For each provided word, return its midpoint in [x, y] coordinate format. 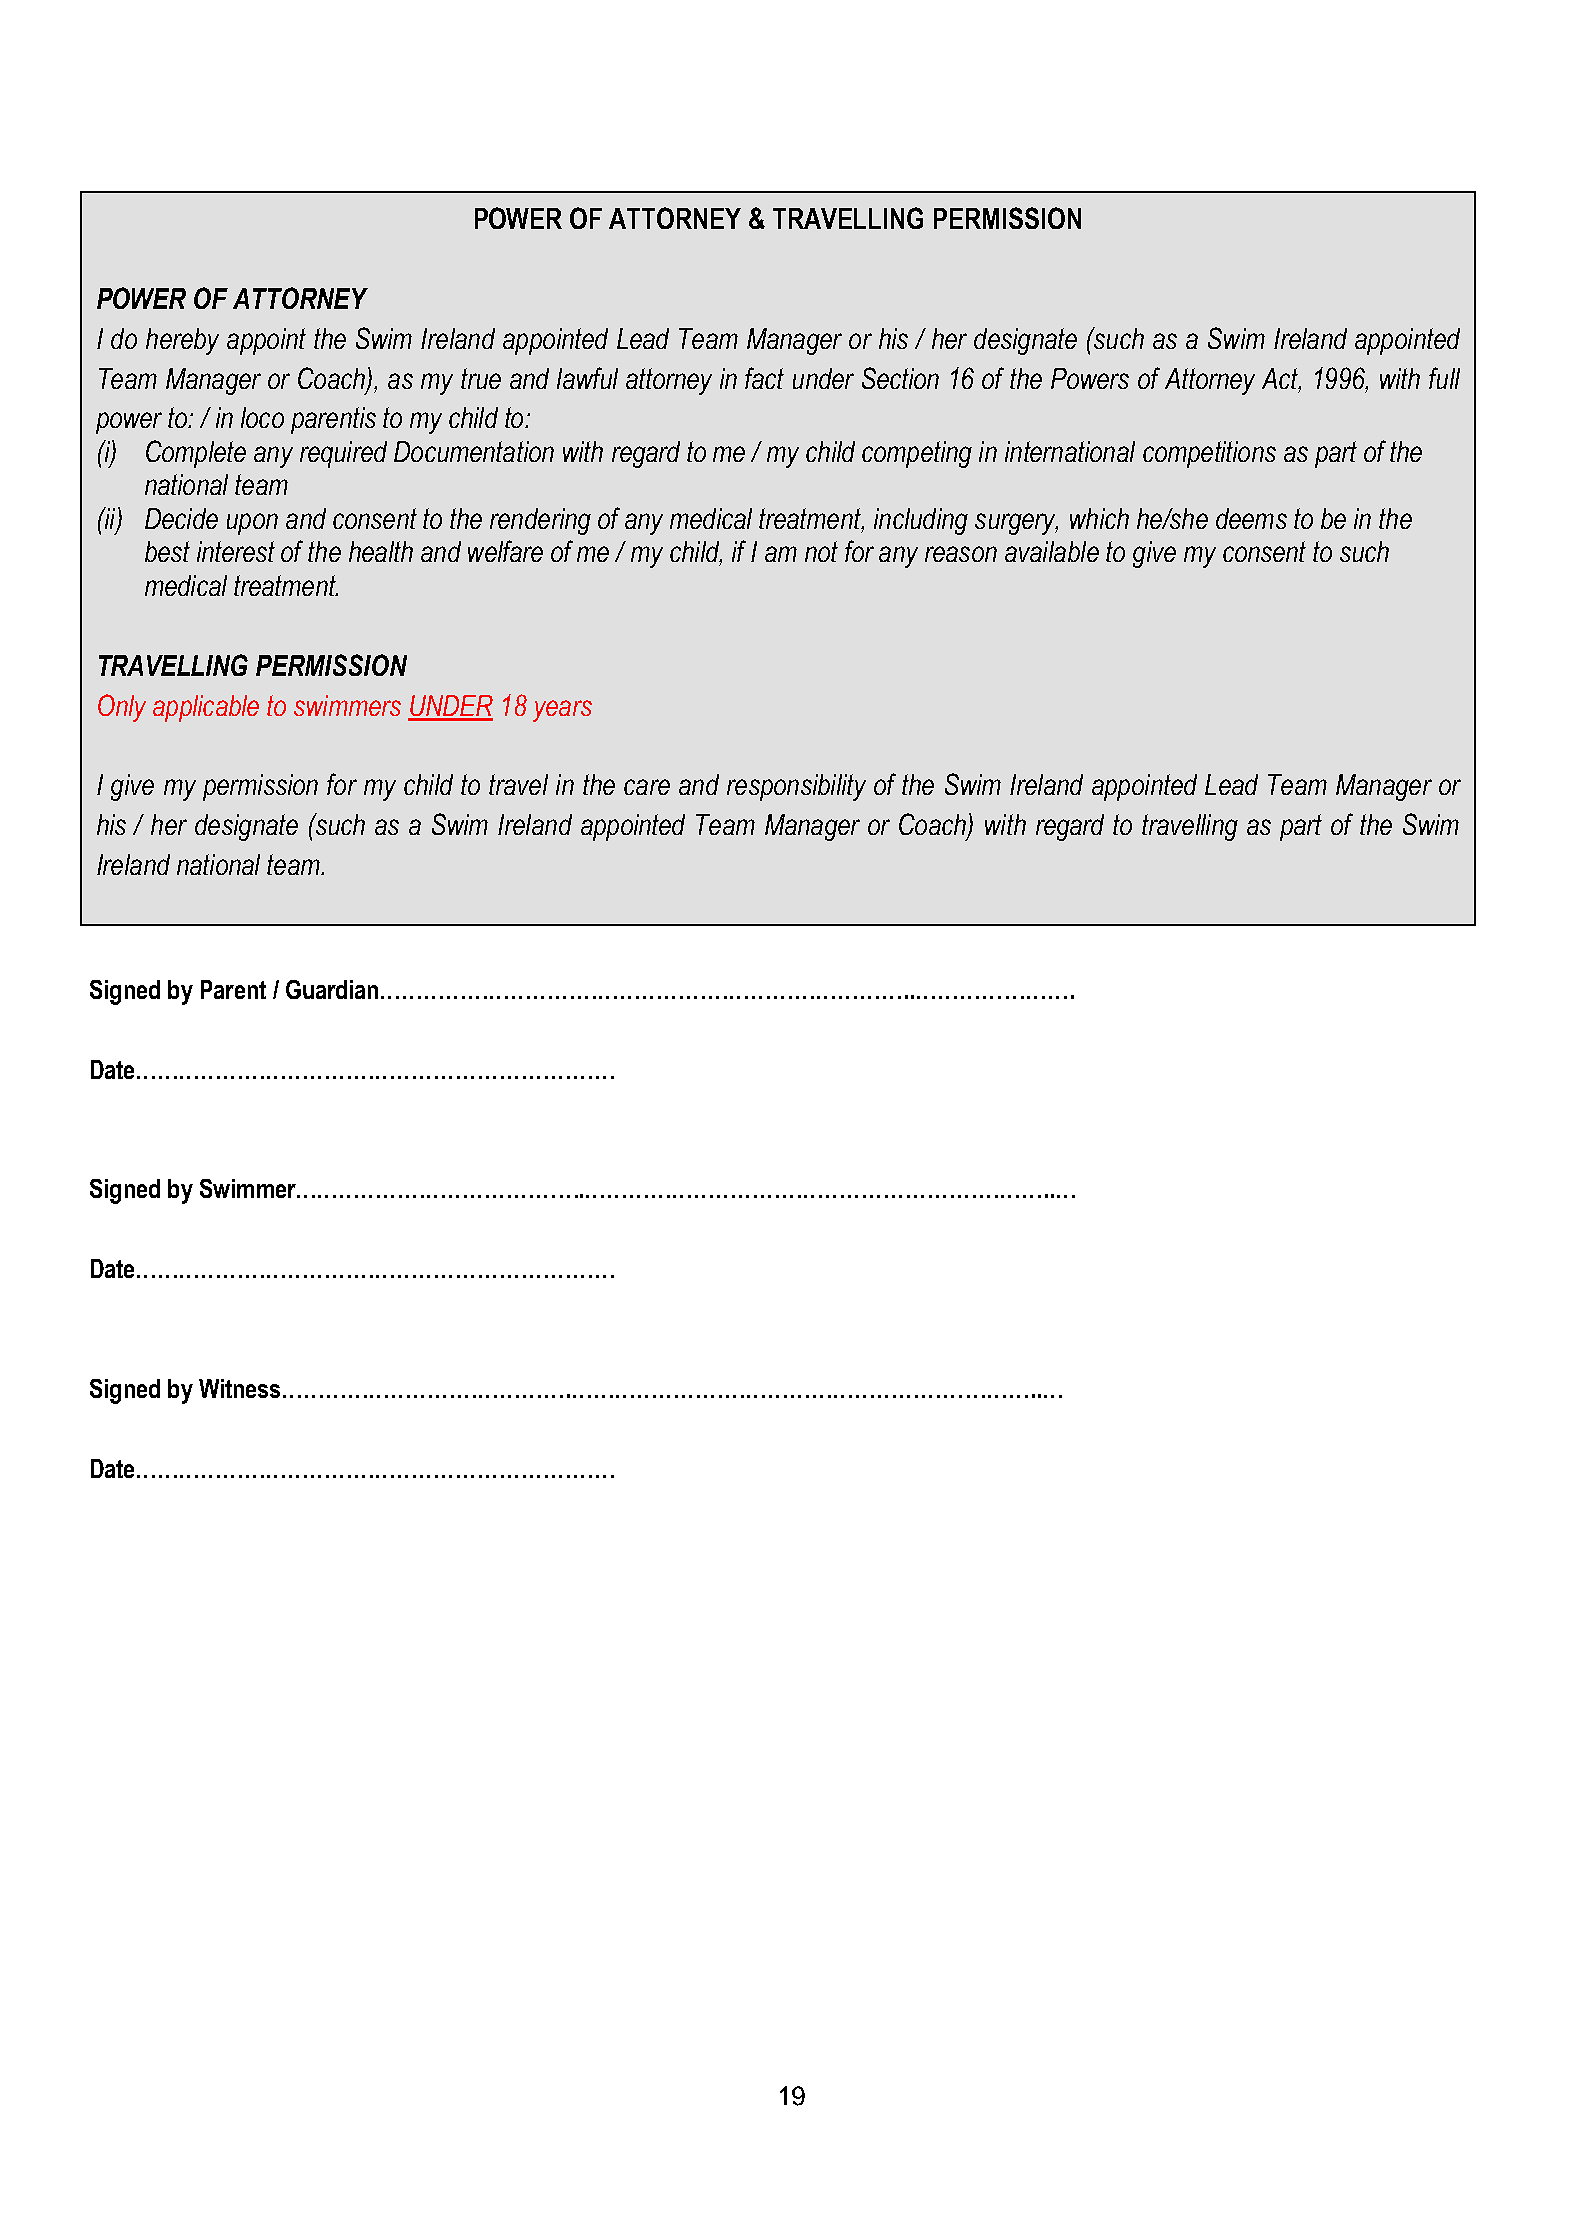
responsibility [796, 787]
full [1444, 378]
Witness [241, 1388]
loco [262, 417]
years [562, 711]
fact [764, 378]
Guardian [332, 989]
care [647, 787]
